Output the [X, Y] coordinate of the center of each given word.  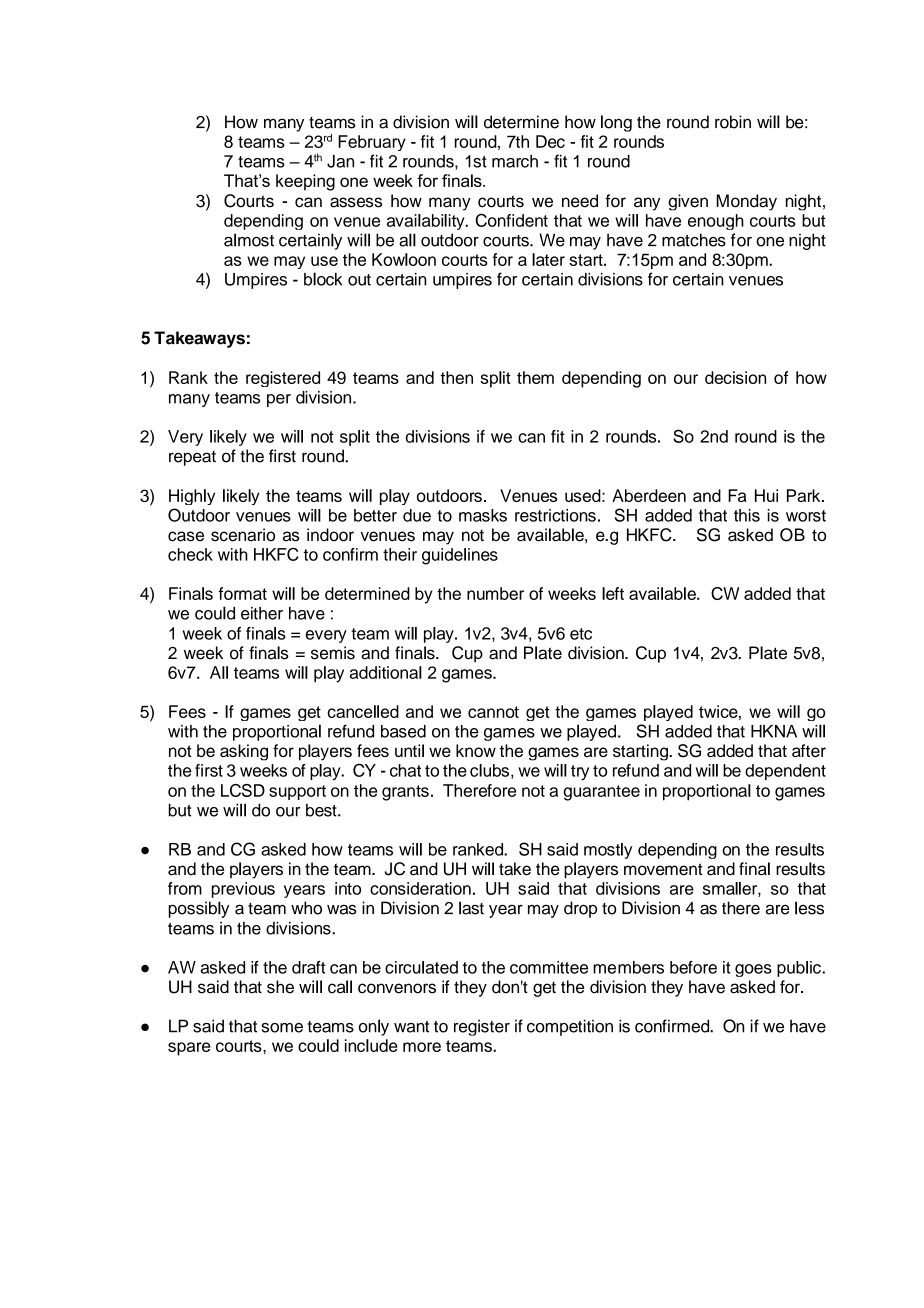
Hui [766, 495]
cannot [493, 712]
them [535, 377]
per [279, 400]
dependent [785, 772]
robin [733, 122]
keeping [305, 182]
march [515, 161]
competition [570, 1027]
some [282, 1028]
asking [244, 752]
